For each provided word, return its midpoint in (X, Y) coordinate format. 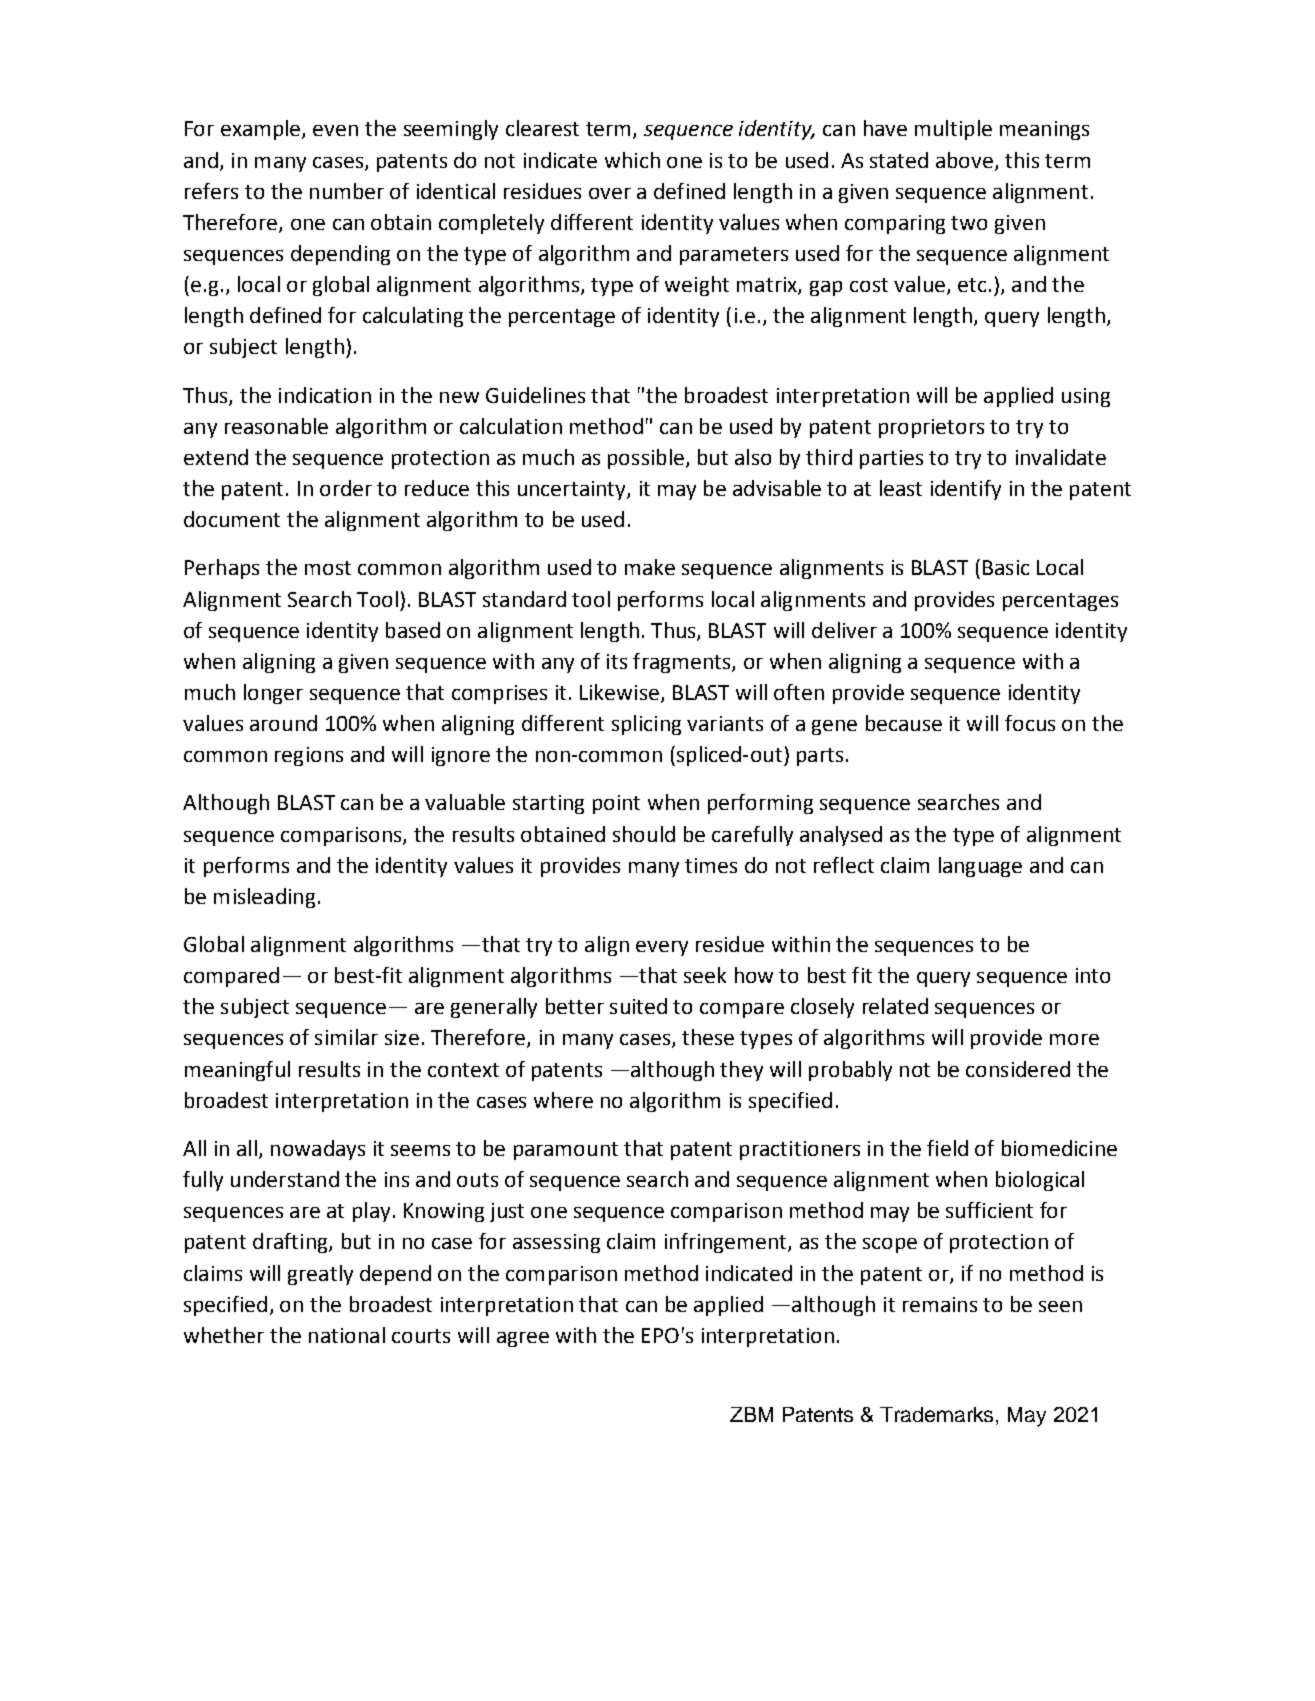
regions (309, 756)
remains (940, 1304)
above (964, 160)
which (632, 160)
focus (1030, 723)
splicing (646, 725)
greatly (320, 1275)
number (347, 191)
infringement (727, 1243)
